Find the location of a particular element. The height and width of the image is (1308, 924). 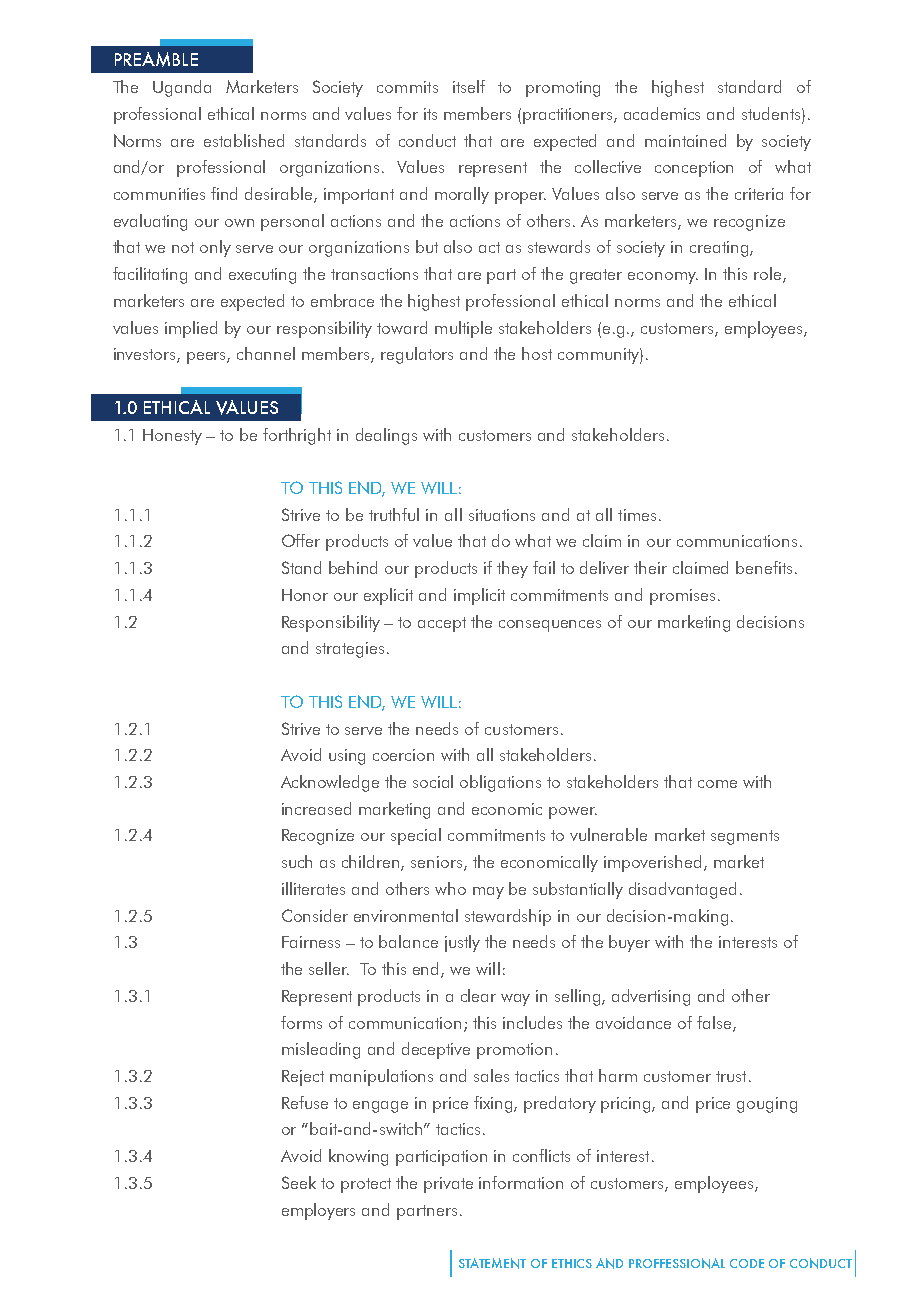

come is located at coordinates (717, 784).
